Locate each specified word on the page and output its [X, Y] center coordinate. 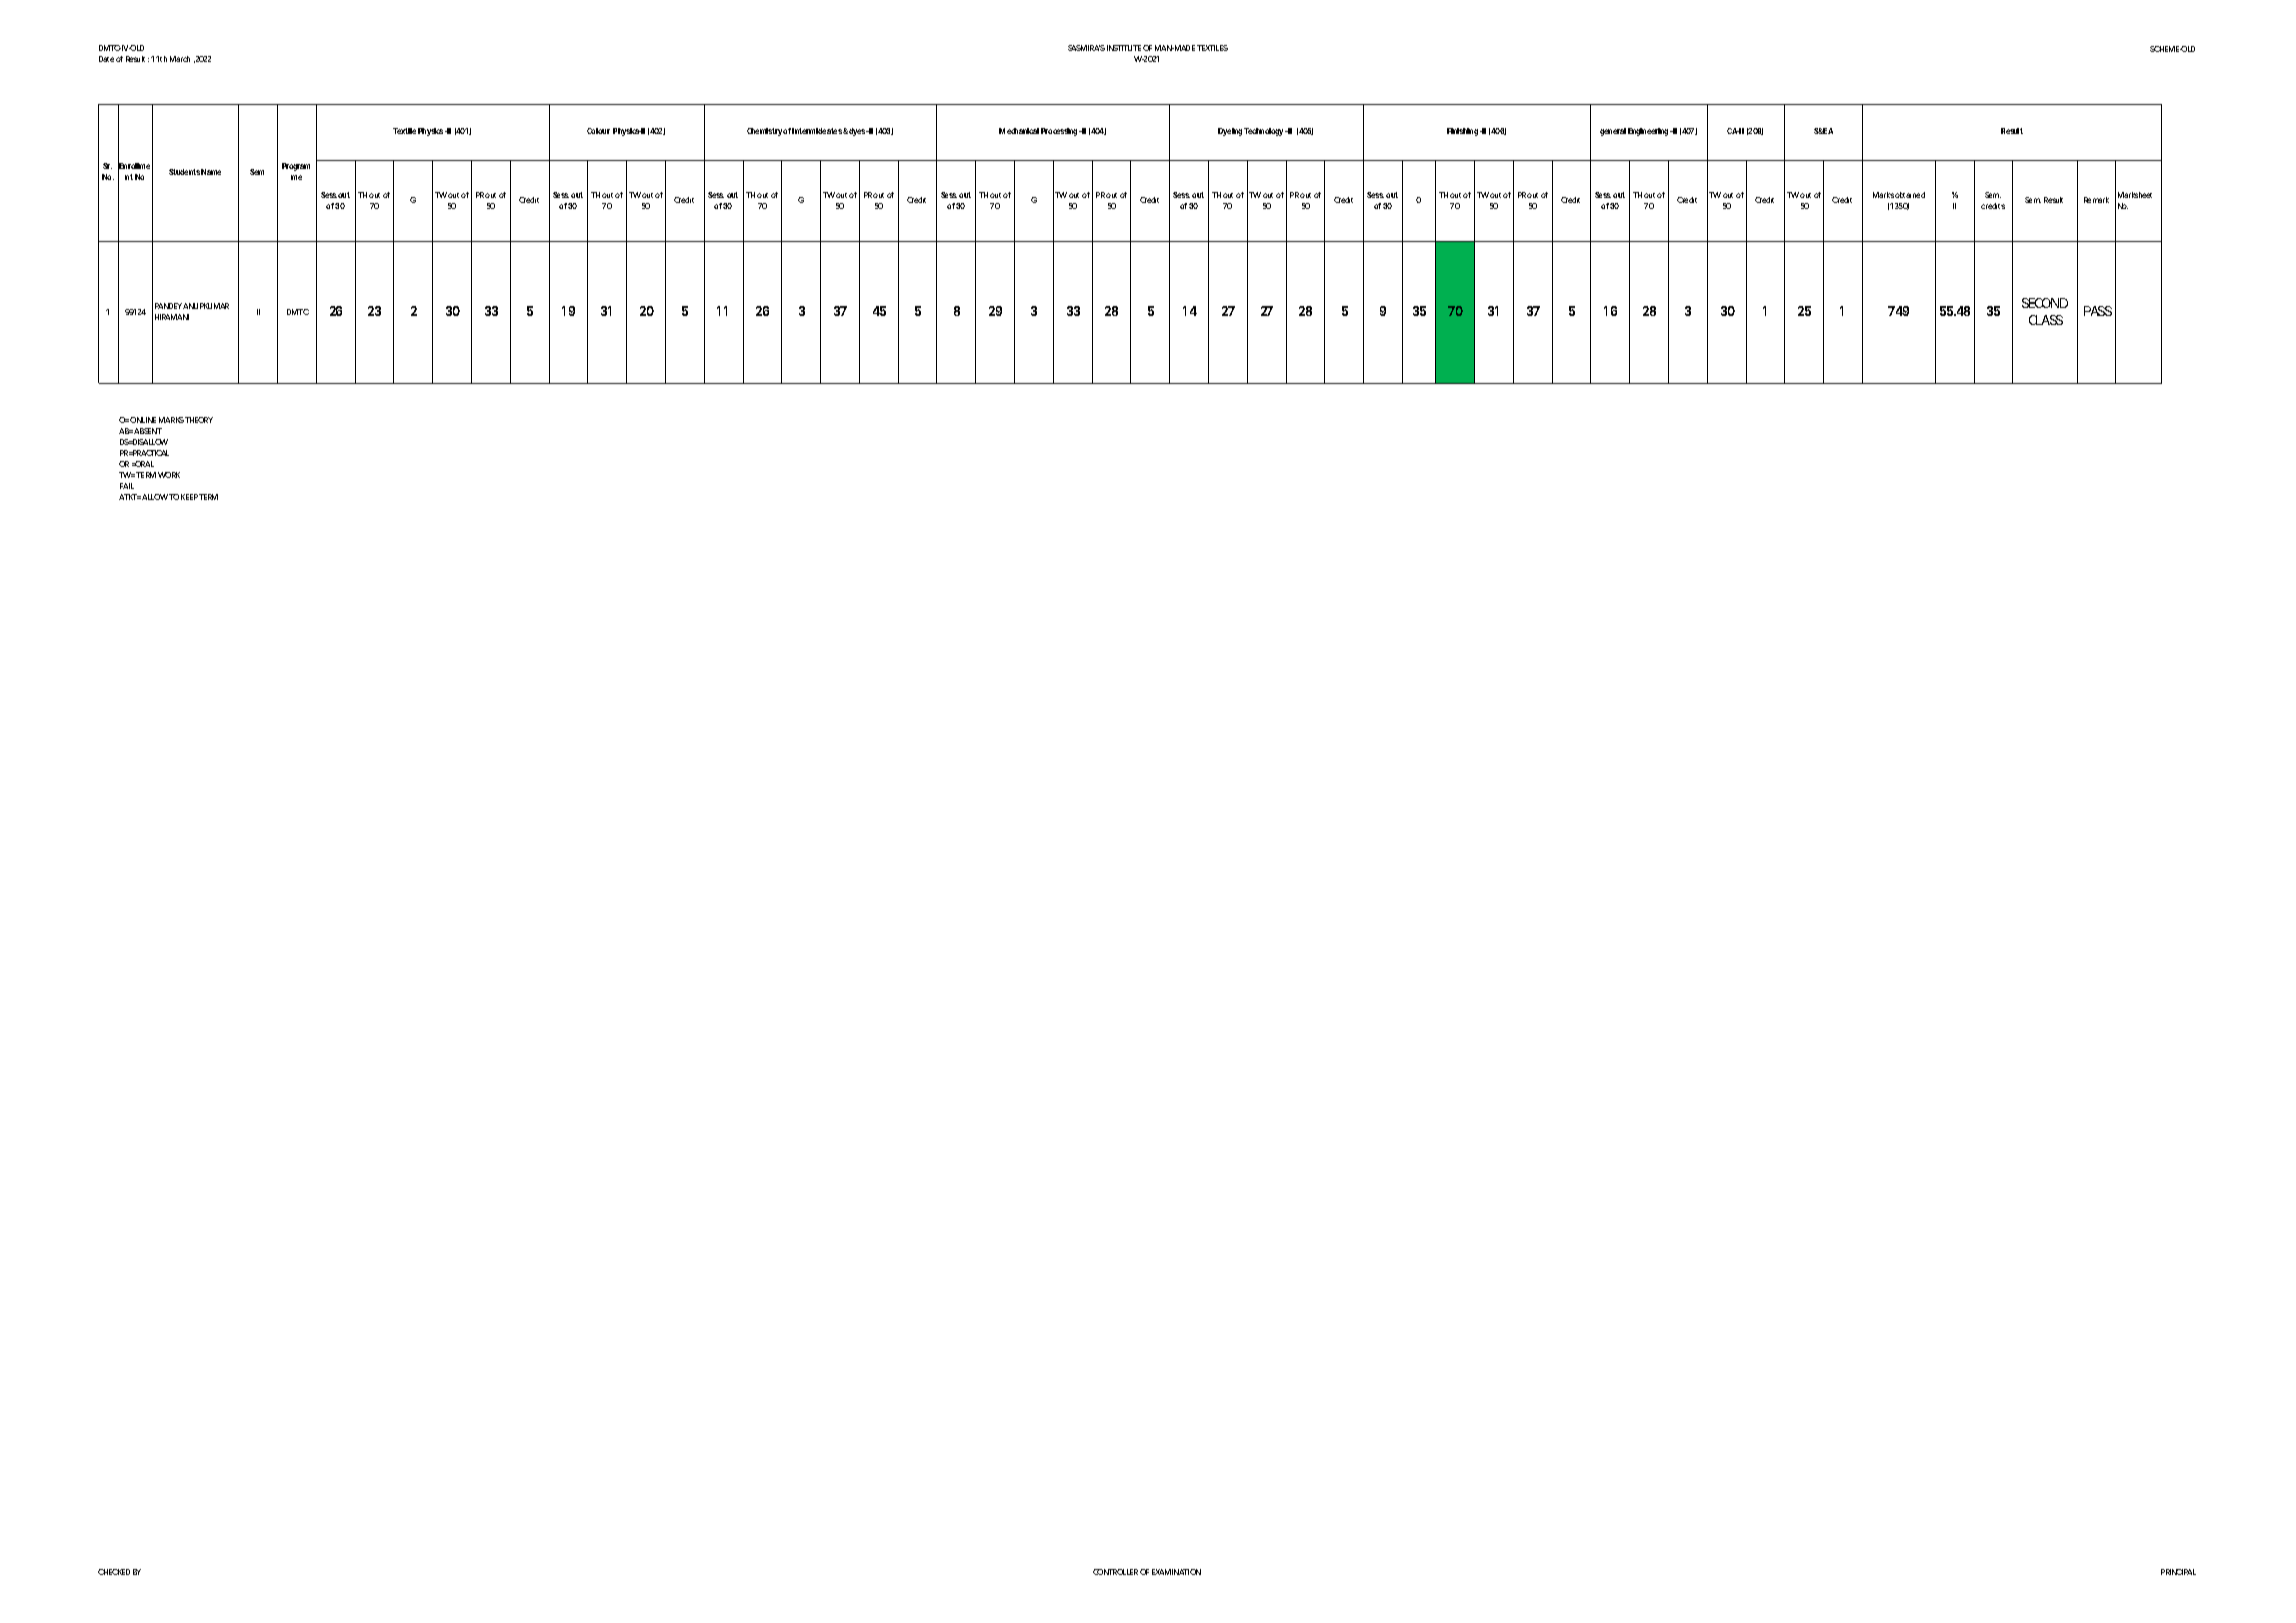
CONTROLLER [1115, 1572]
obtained [1910, 195]
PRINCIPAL [2178, 1572]
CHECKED [114, 1572]
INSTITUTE [1124, 48]
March [180, 59]
